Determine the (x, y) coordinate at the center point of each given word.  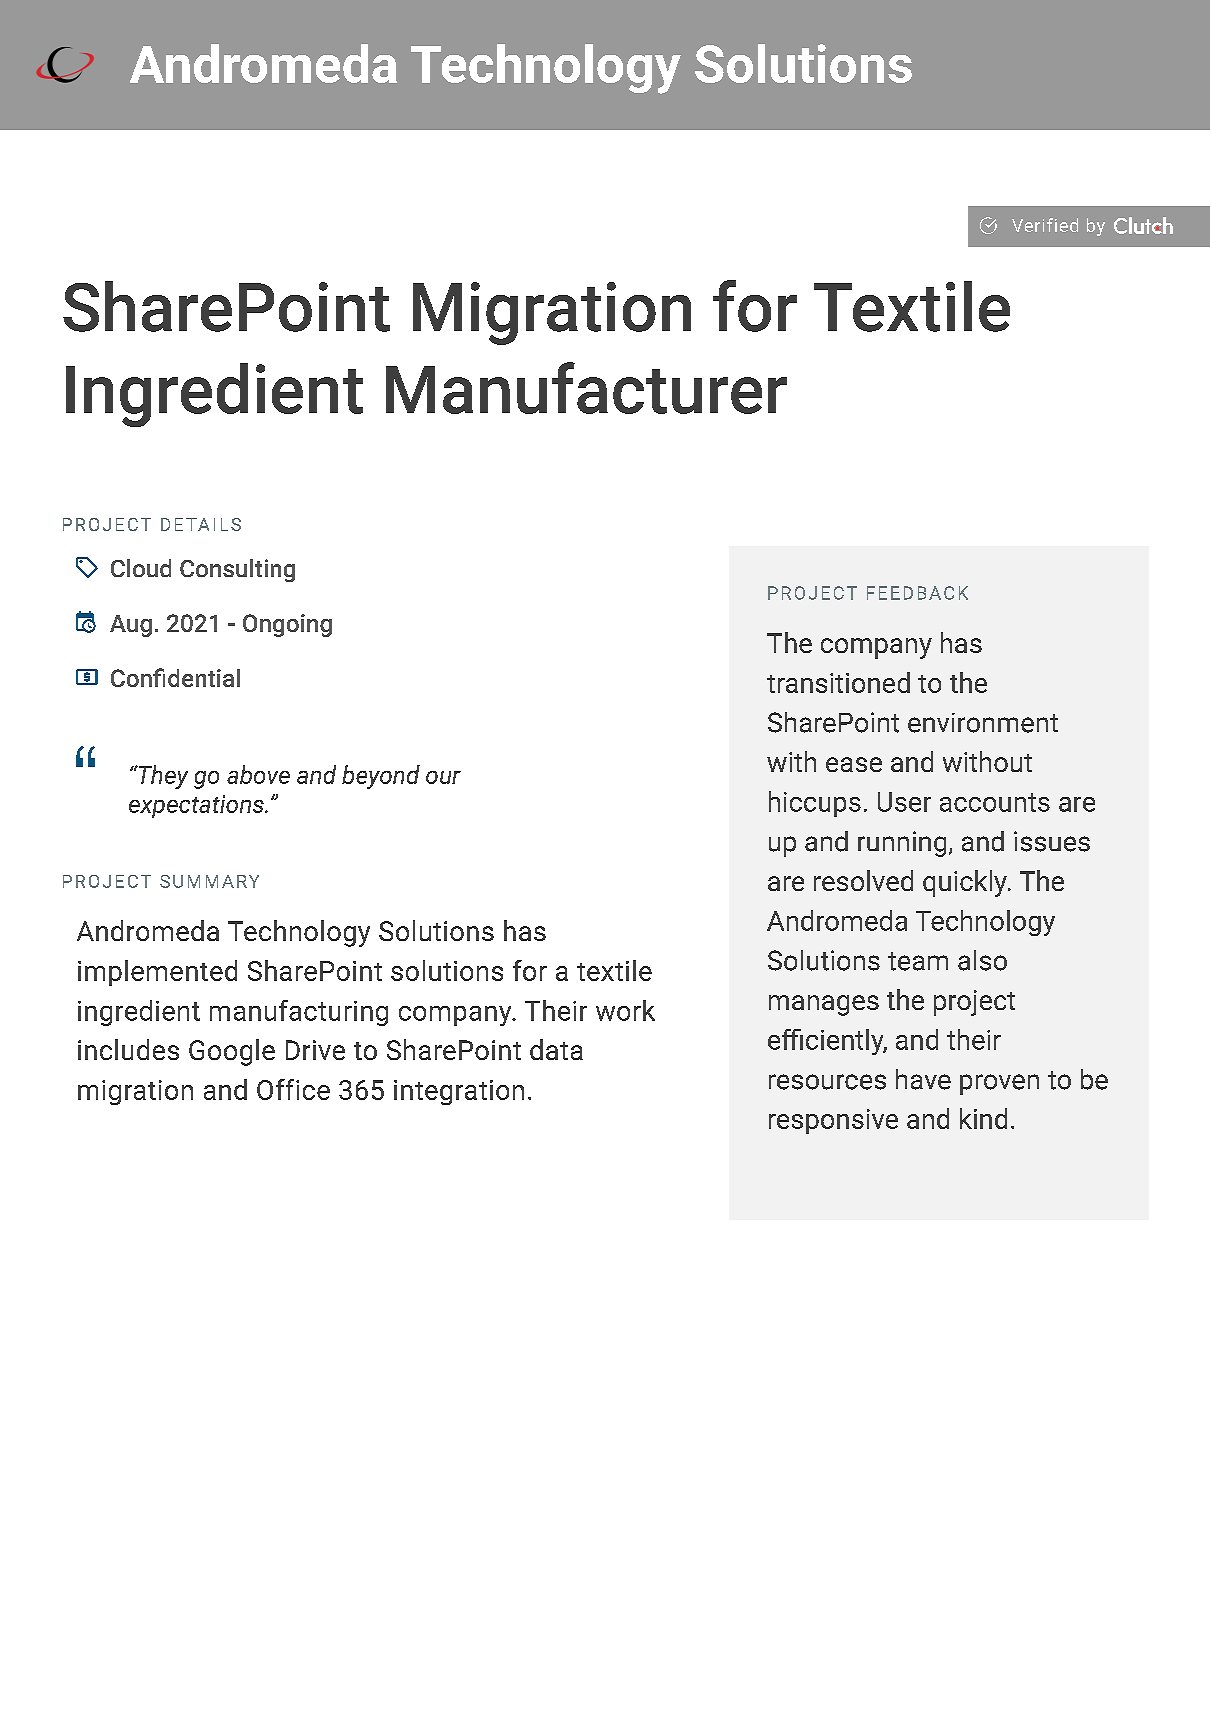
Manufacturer (586, 388)
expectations (197, 806)
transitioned (838, 682)
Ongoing (287, 625)
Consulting (237, 570)
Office (293, 1089)
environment (983, 723)
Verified (1045, 225)
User (904, 802)
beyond (381, 777)
